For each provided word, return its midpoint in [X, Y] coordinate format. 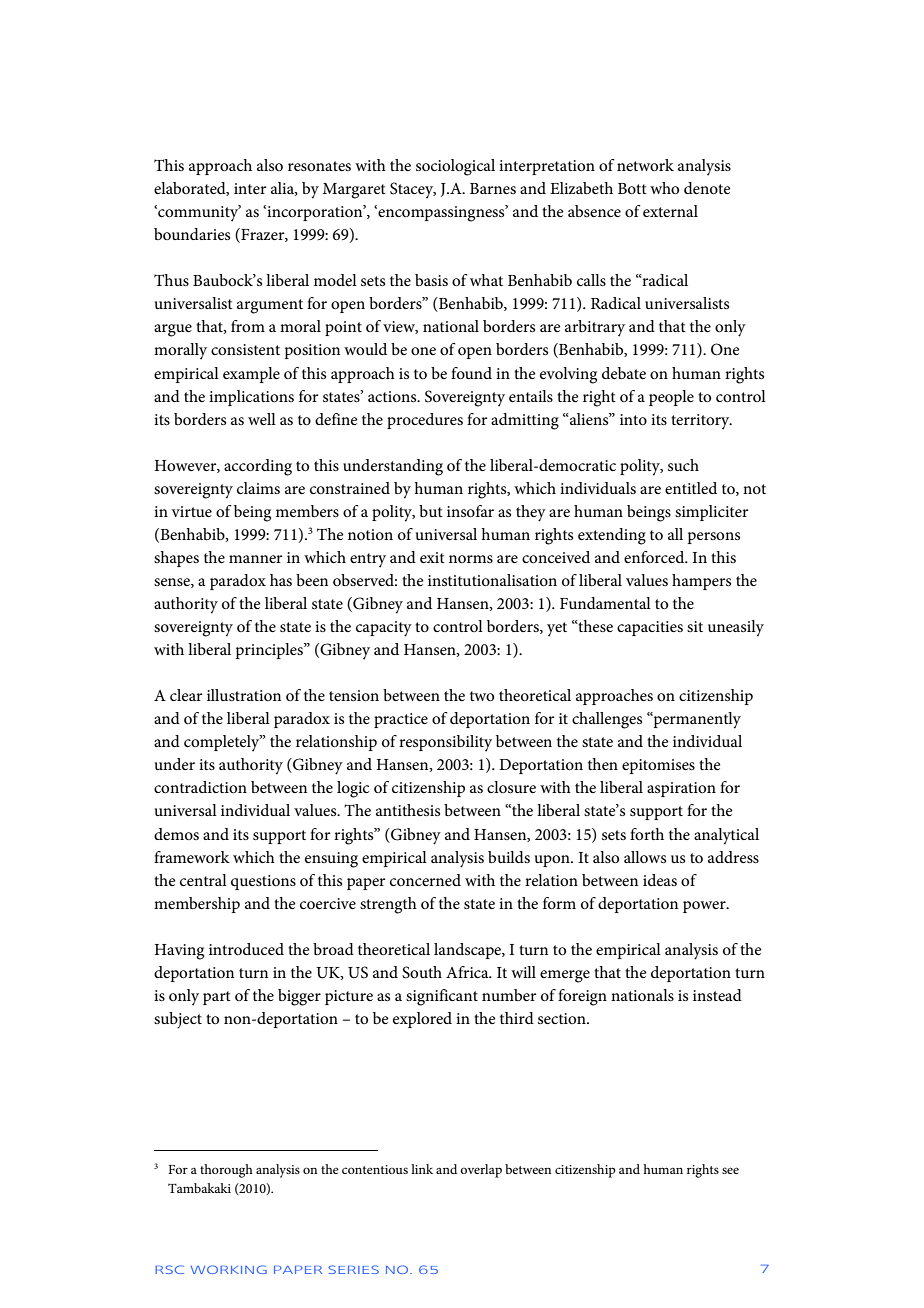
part [217, 998]
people [671, 398]
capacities [650, 628]
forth [647, 834]
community [198, 213]
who [664, 188]
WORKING [229, 1269]
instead [717, 995]
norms [471, 559]
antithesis [408, 810]
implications [251, 398]
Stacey [413, 190]
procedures [425, 421]
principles [270, 651]
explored [422, 1020]
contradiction [200, 787]
